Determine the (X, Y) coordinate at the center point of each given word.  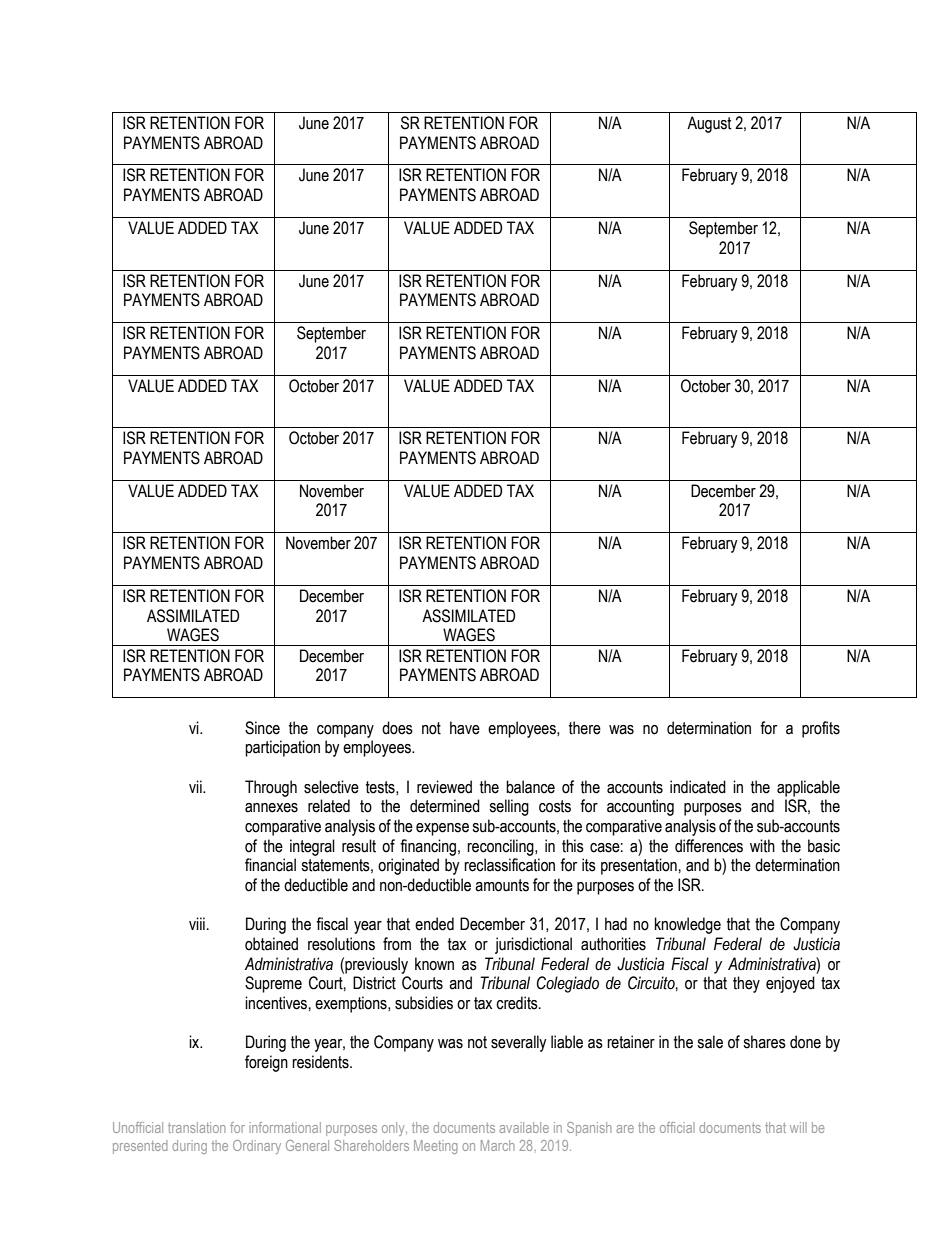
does (397, 728)
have (465, 728)
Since (262, 728)
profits (821, 729)
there (585, 728)
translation (196, 1127)
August (709, 124)
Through (271, 788)
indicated (698, 787)
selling (509, 807)
